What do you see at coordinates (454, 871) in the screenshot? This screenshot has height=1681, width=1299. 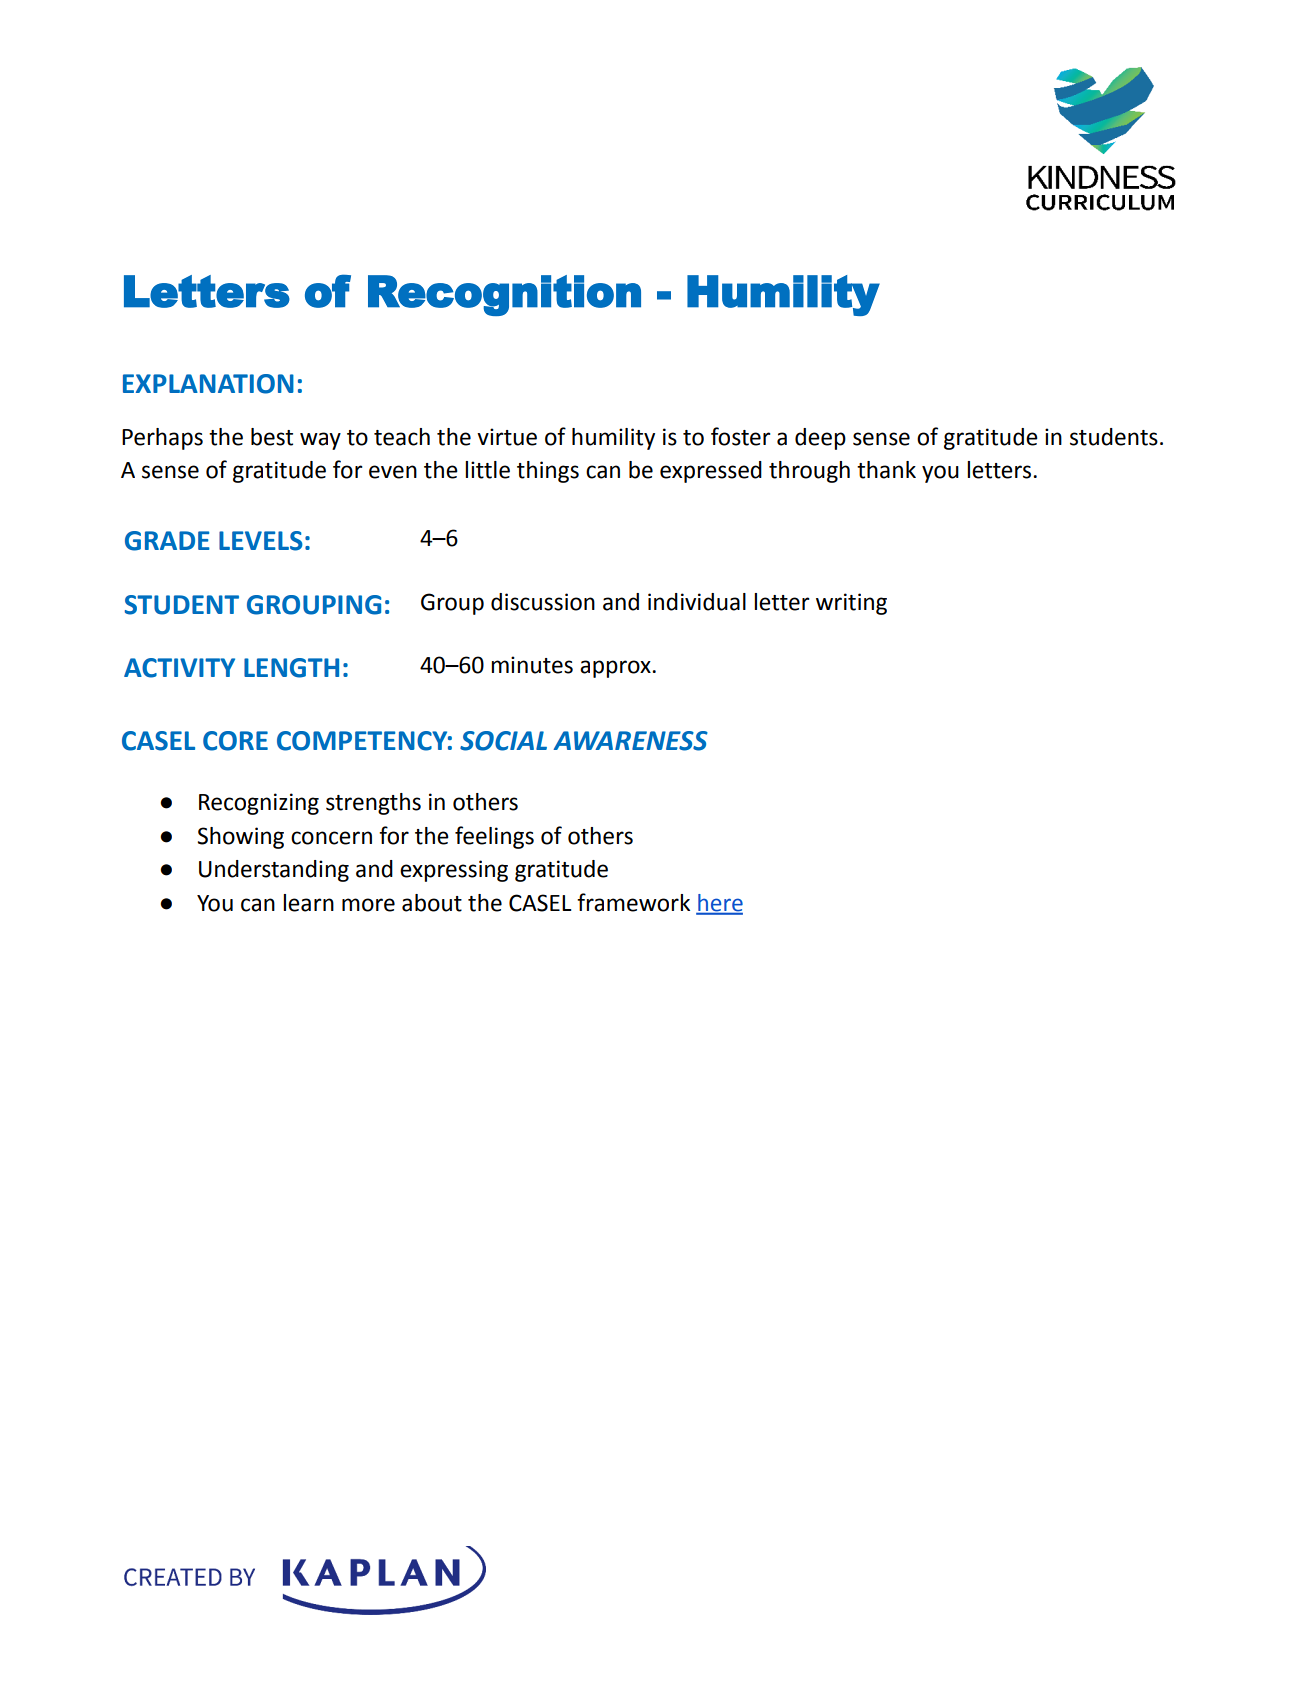 I see `expressing` at bounding box center [454, 871].
